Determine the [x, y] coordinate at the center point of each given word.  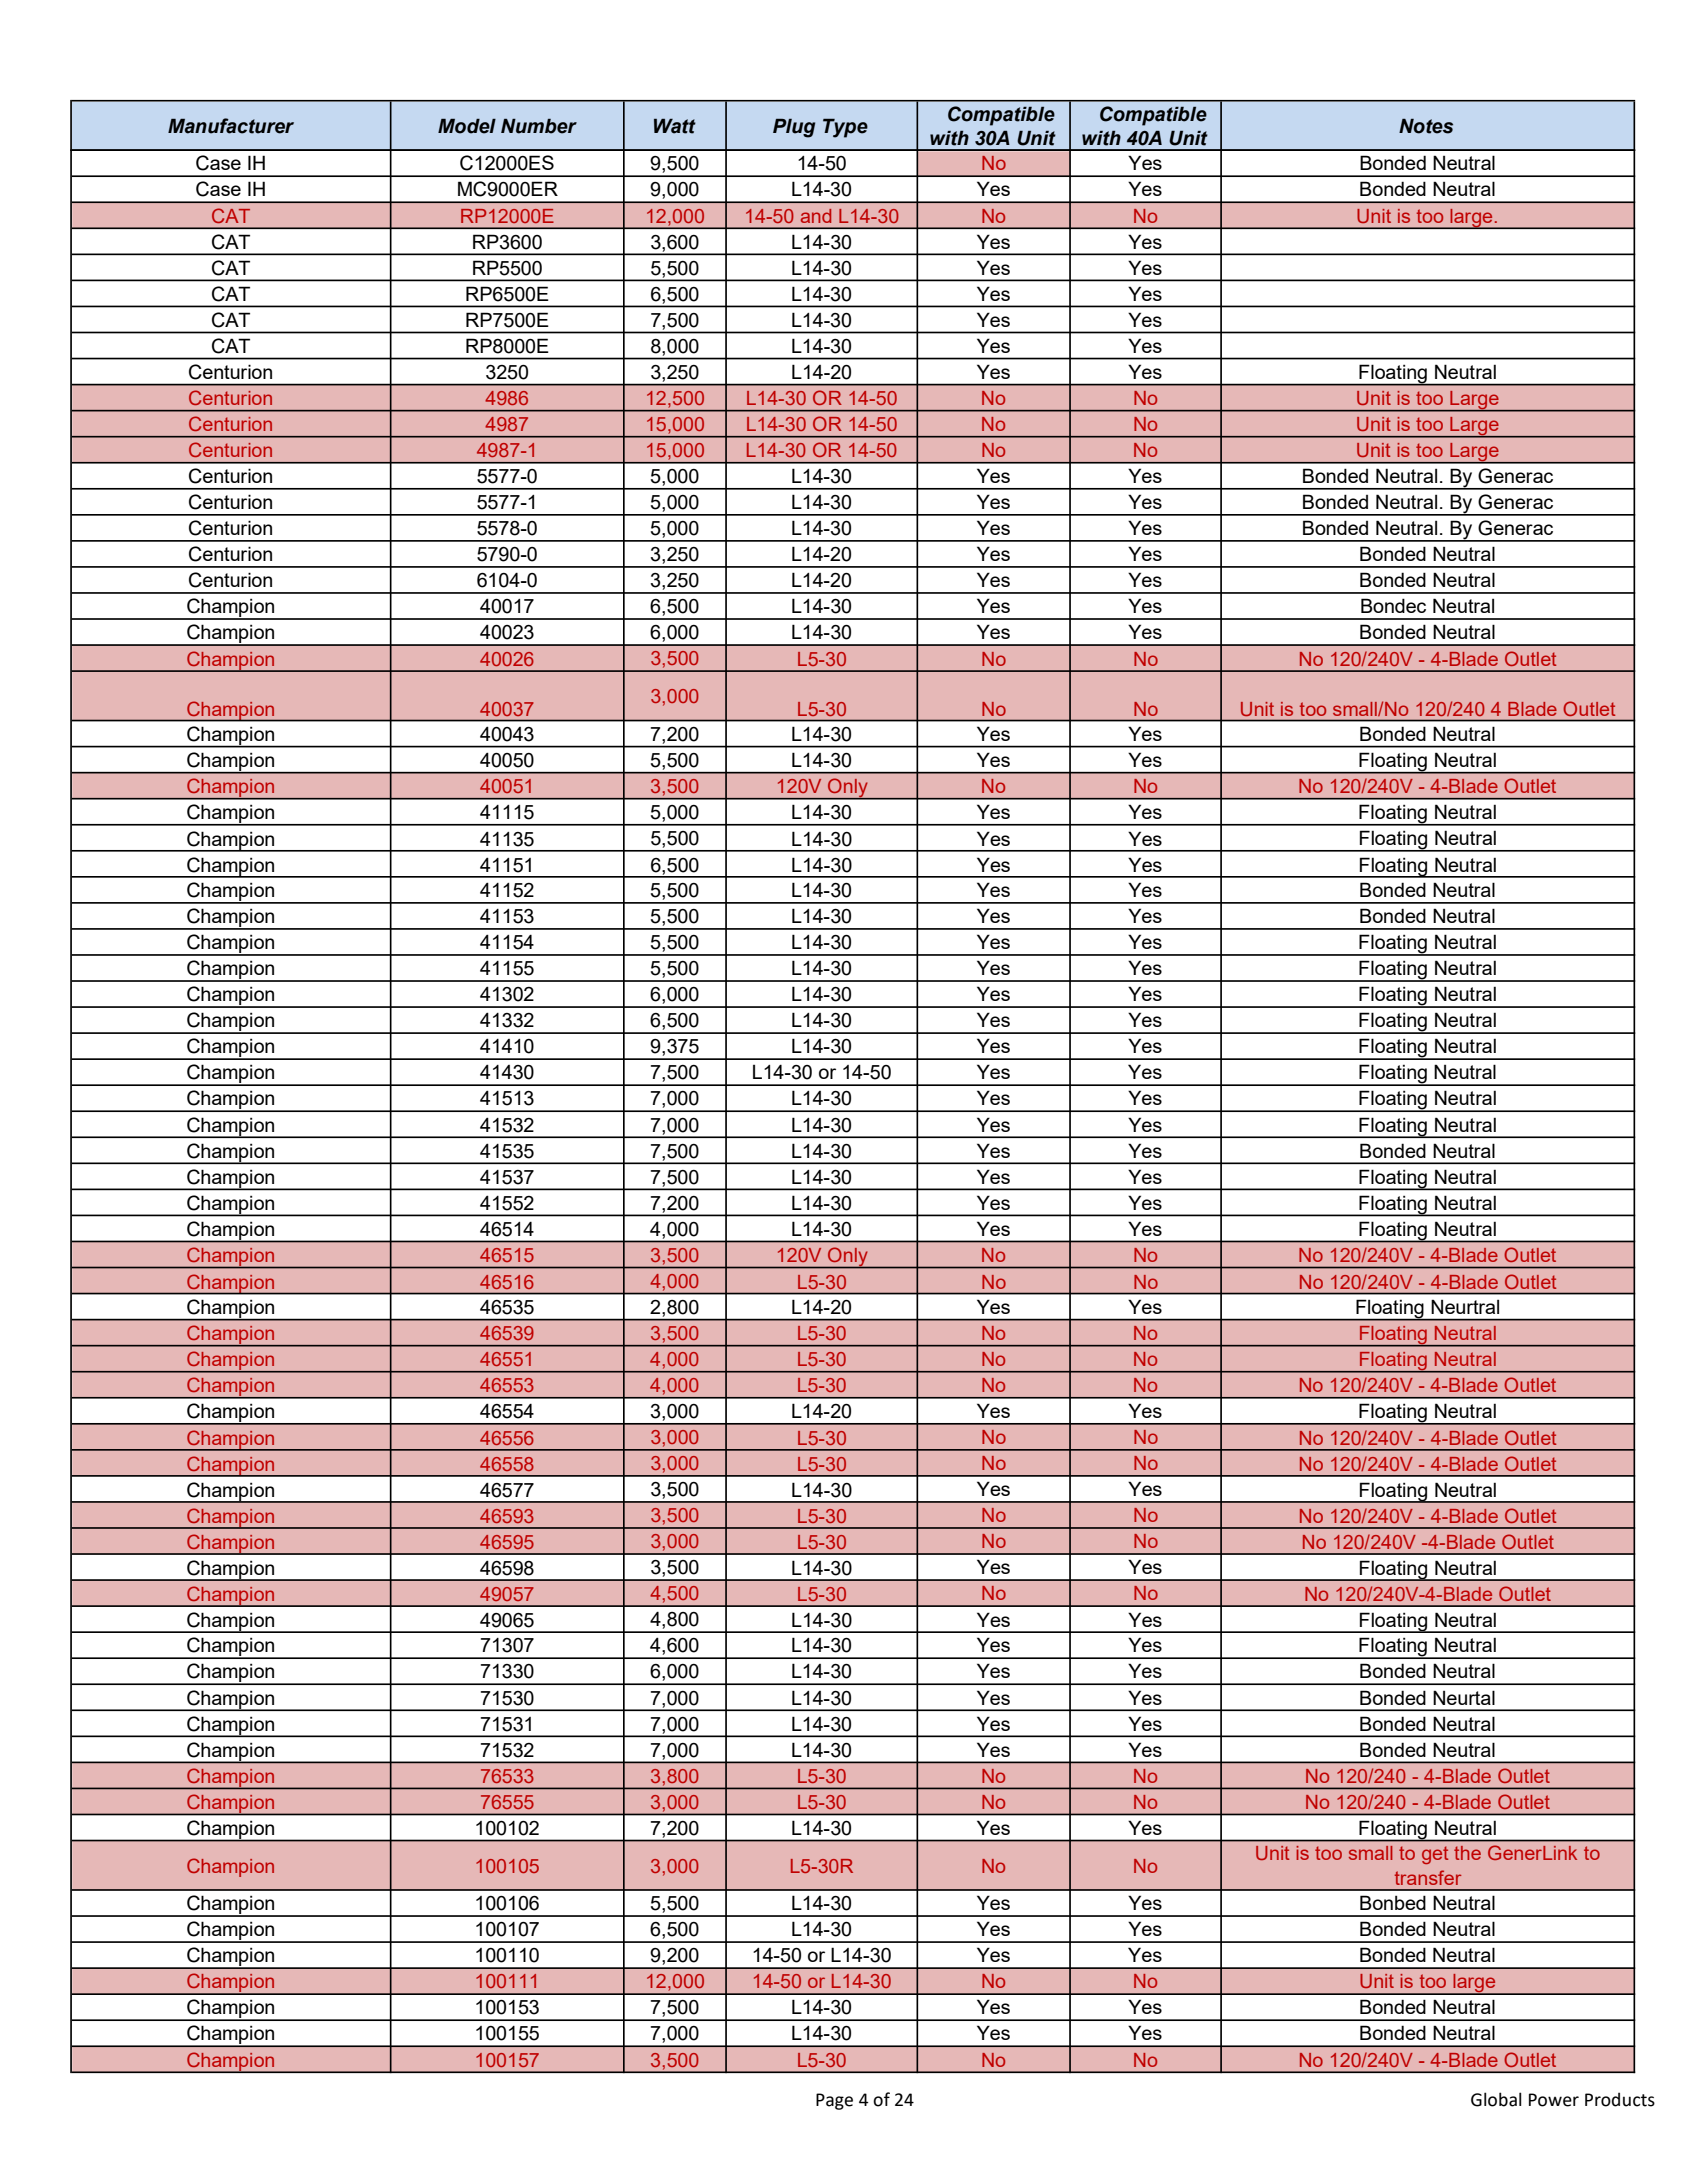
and [816, 216]
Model [467, 126]
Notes [1426, 126]
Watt [675, 126]
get [1435, 1855]
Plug [794, 128]
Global [1496, 2099]
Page [834, 2101]
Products [1620, 2099]
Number [539, 126]
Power [1554, 2100]
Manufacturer [231, 126]
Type [845, 128]
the [1467, 1853]
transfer [1428, 1877]
